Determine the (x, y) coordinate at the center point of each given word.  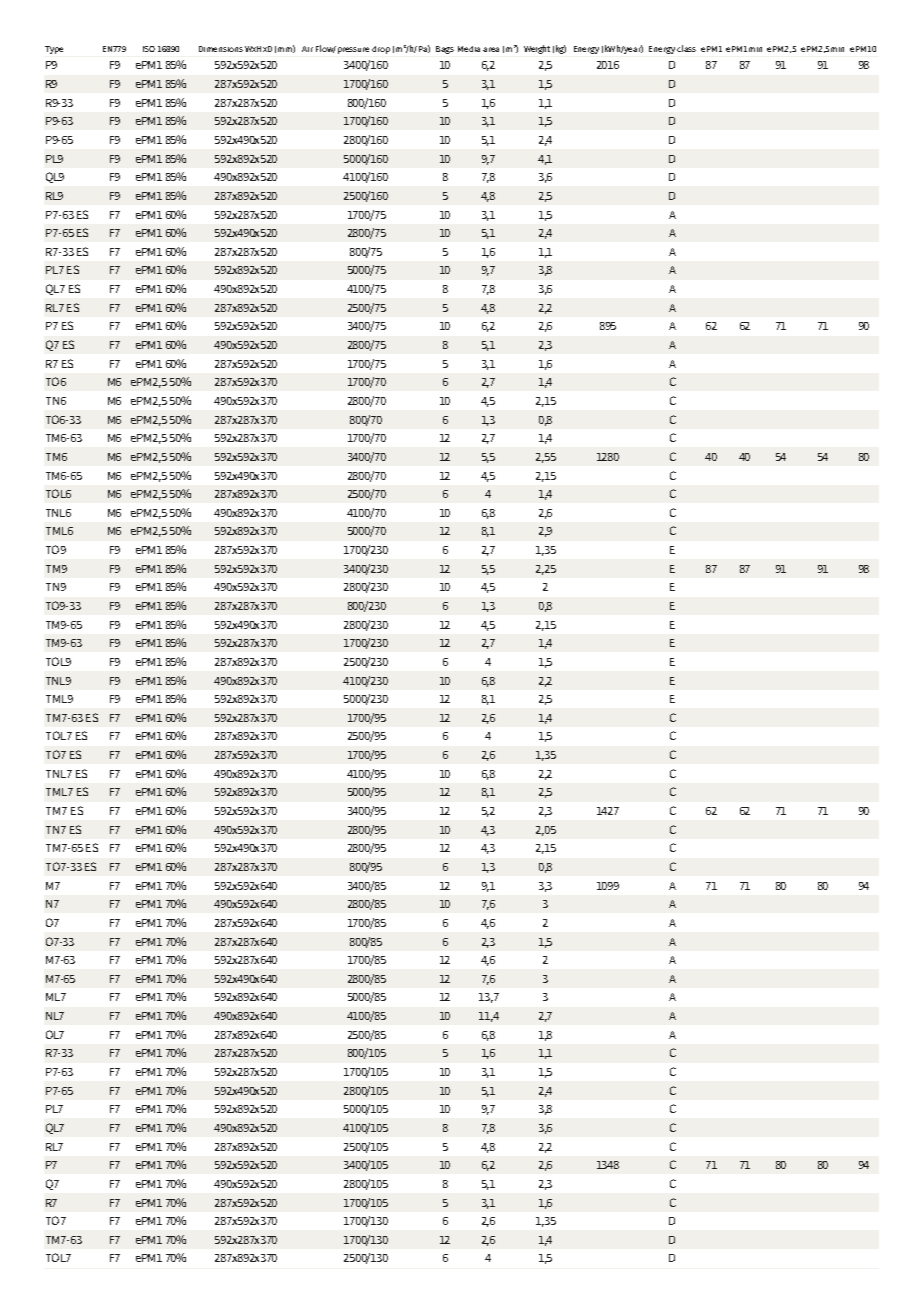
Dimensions (221, 49)
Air (307, 49)
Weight (537, 49)
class (686, 48)
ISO (149, 49)
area (491, 49)
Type (54, 50)
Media (469, 49)
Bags (445, 50)
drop (381, 50)
